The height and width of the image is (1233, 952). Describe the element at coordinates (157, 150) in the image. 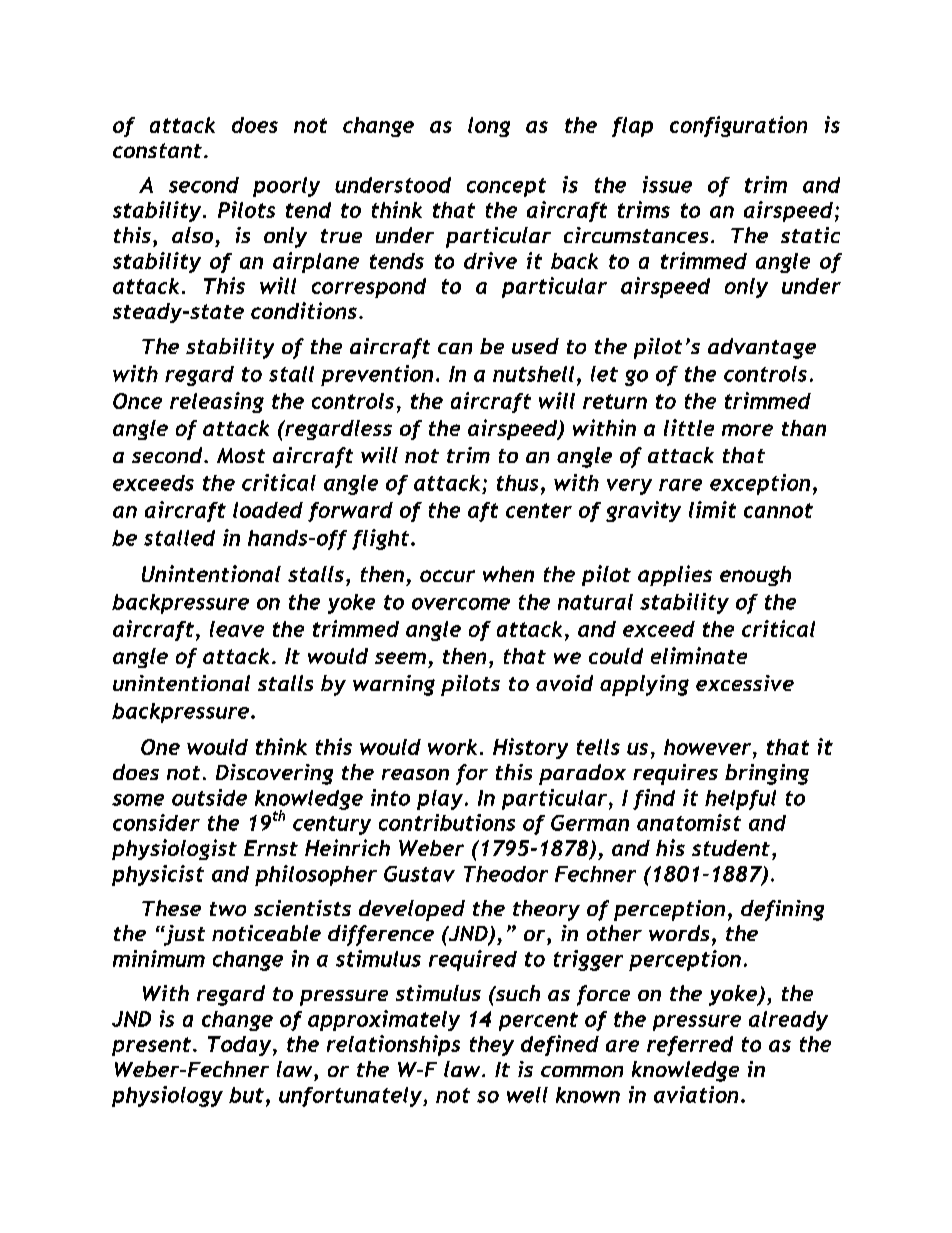

I see `constant` at that location.
